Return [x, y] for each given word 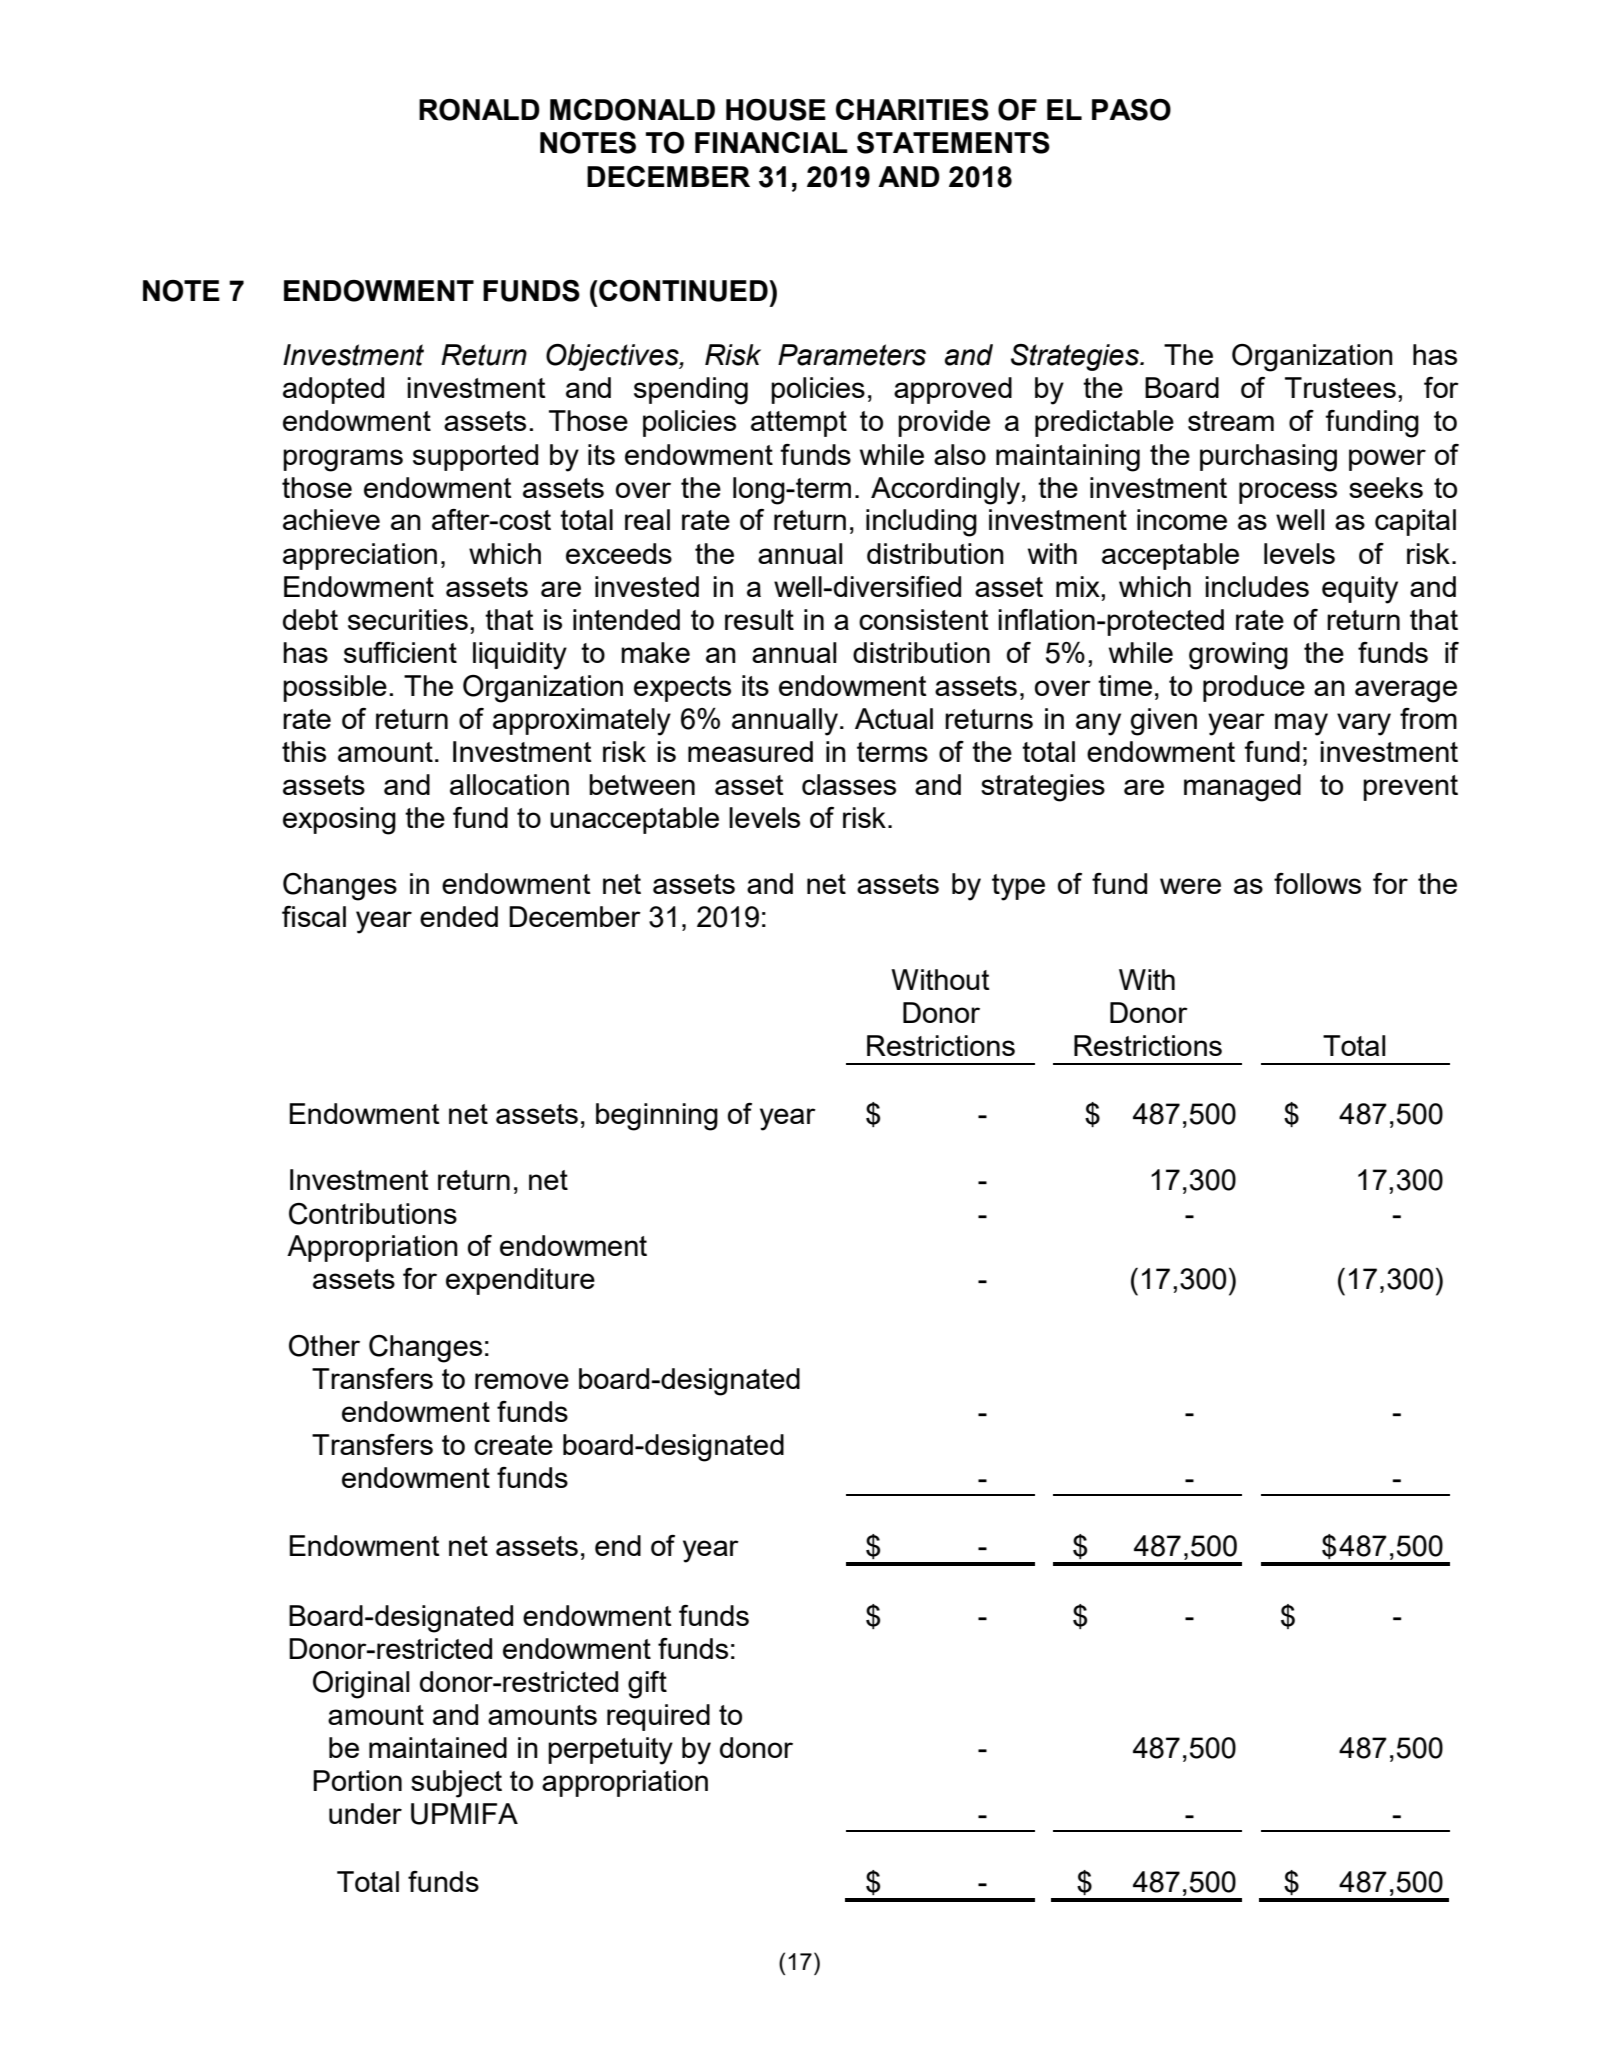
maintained [438, 1747]
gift [647, 1685]
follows [1317, 883]
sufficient [400, 652]
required [658, 1717]
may [1301, 724]
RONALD [479, 110]
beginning [657, 1117]
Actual [894, 718]
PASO [1131, 110]
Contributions [373, 1214]
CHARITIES [912, 110]
